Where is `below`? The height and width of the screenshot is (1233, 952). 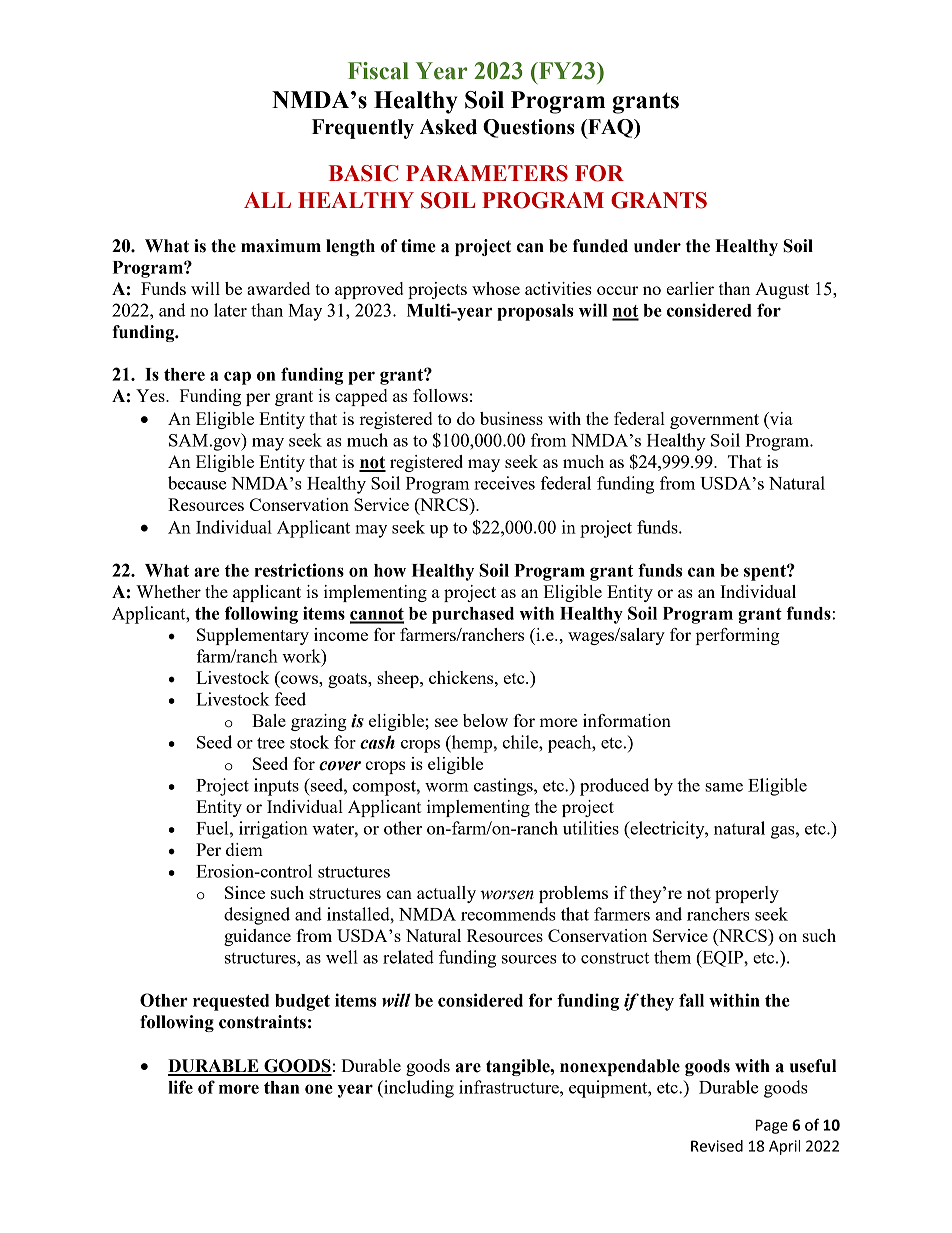
below is located at coordinates (485, 720).
